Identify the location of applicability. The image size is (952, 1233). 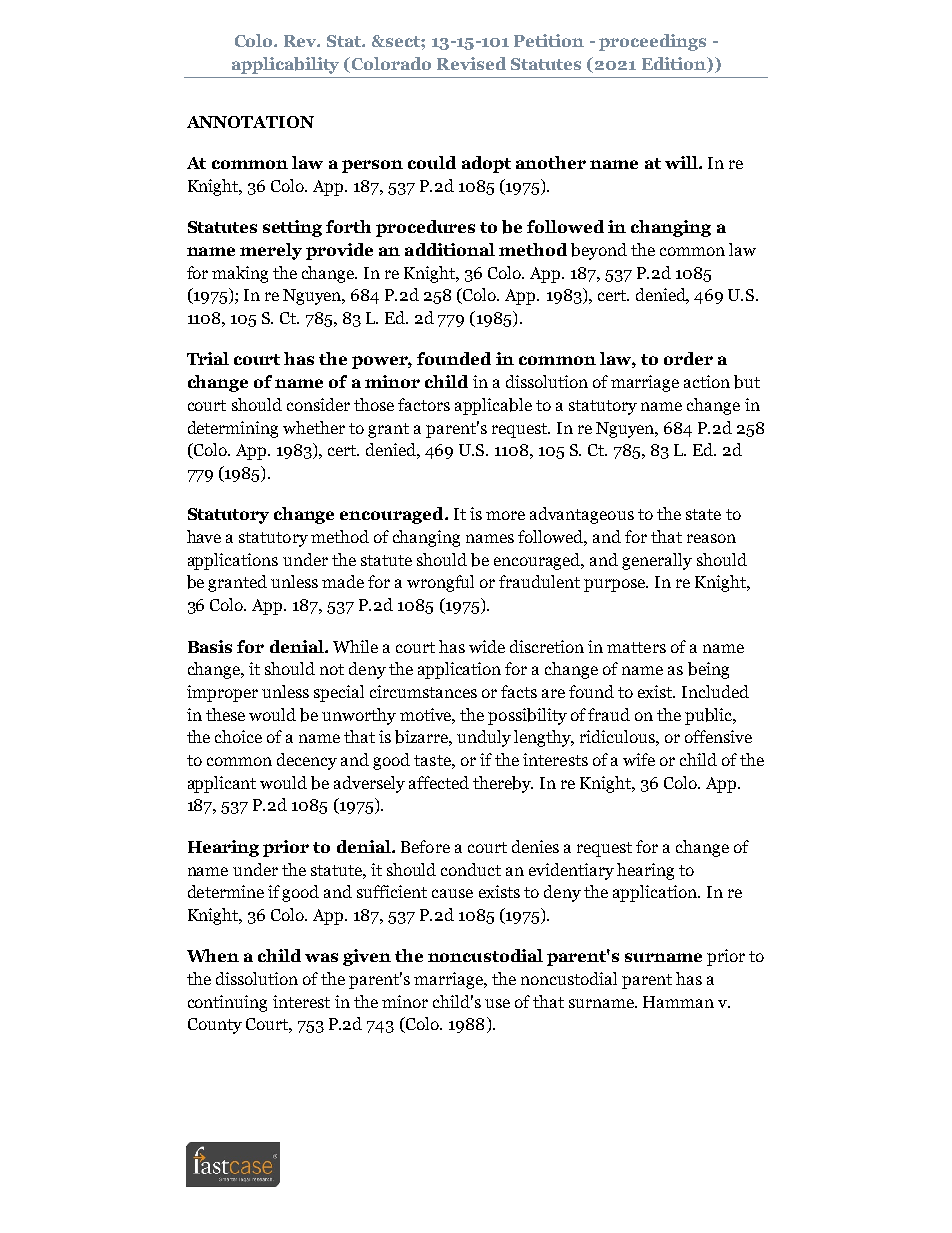
(285, 65).
